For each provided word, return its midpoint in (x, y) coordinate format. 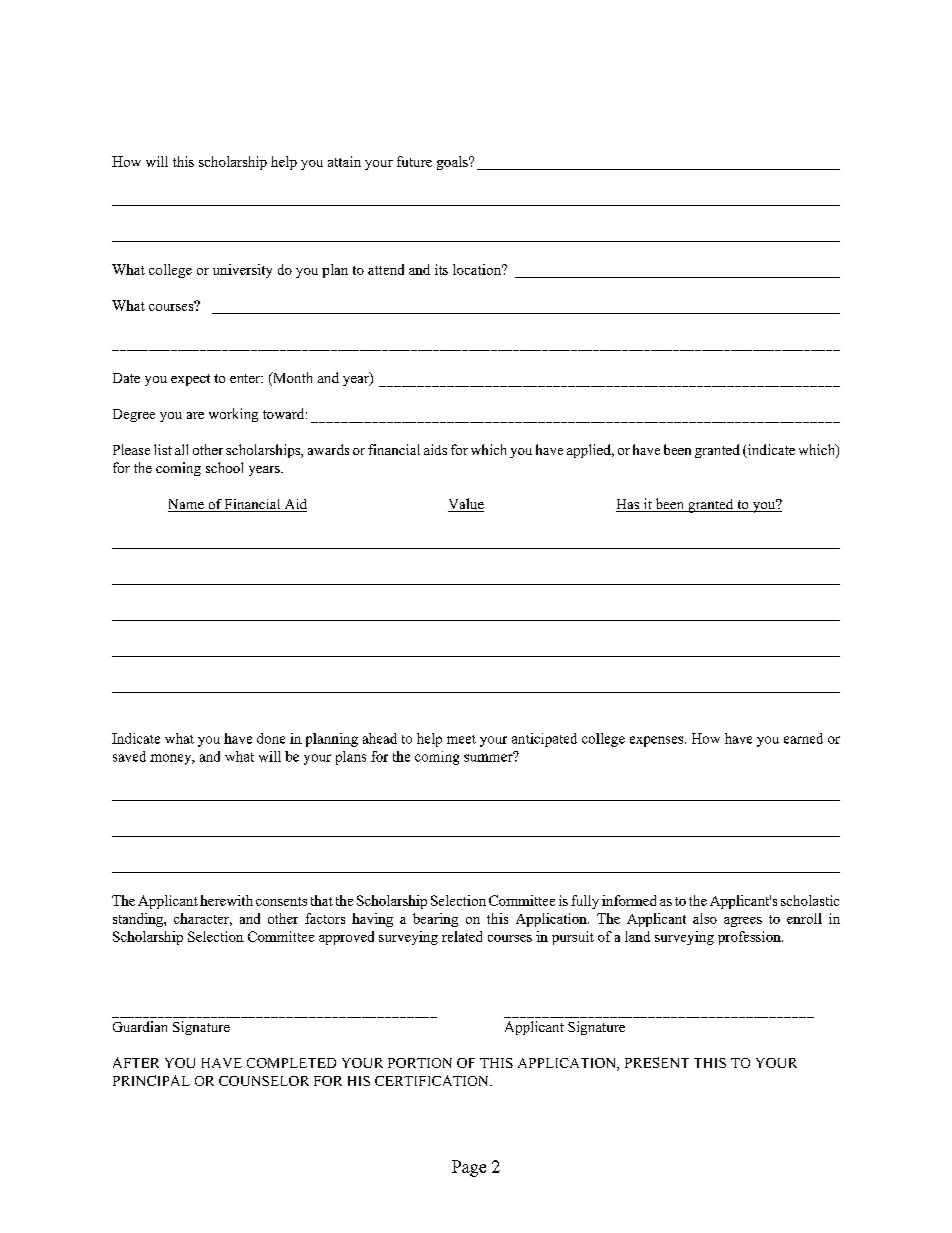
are (195, 415)
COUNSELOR (264, 1081)
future (414, 161)
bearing (435, 920)
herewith (226, 900)
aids (435, 449)
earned (803, 738)
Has (628, 505)
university (242, 271)
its (441, 269)
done (271, 738)
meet (461, 739)
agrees (743, 922)
